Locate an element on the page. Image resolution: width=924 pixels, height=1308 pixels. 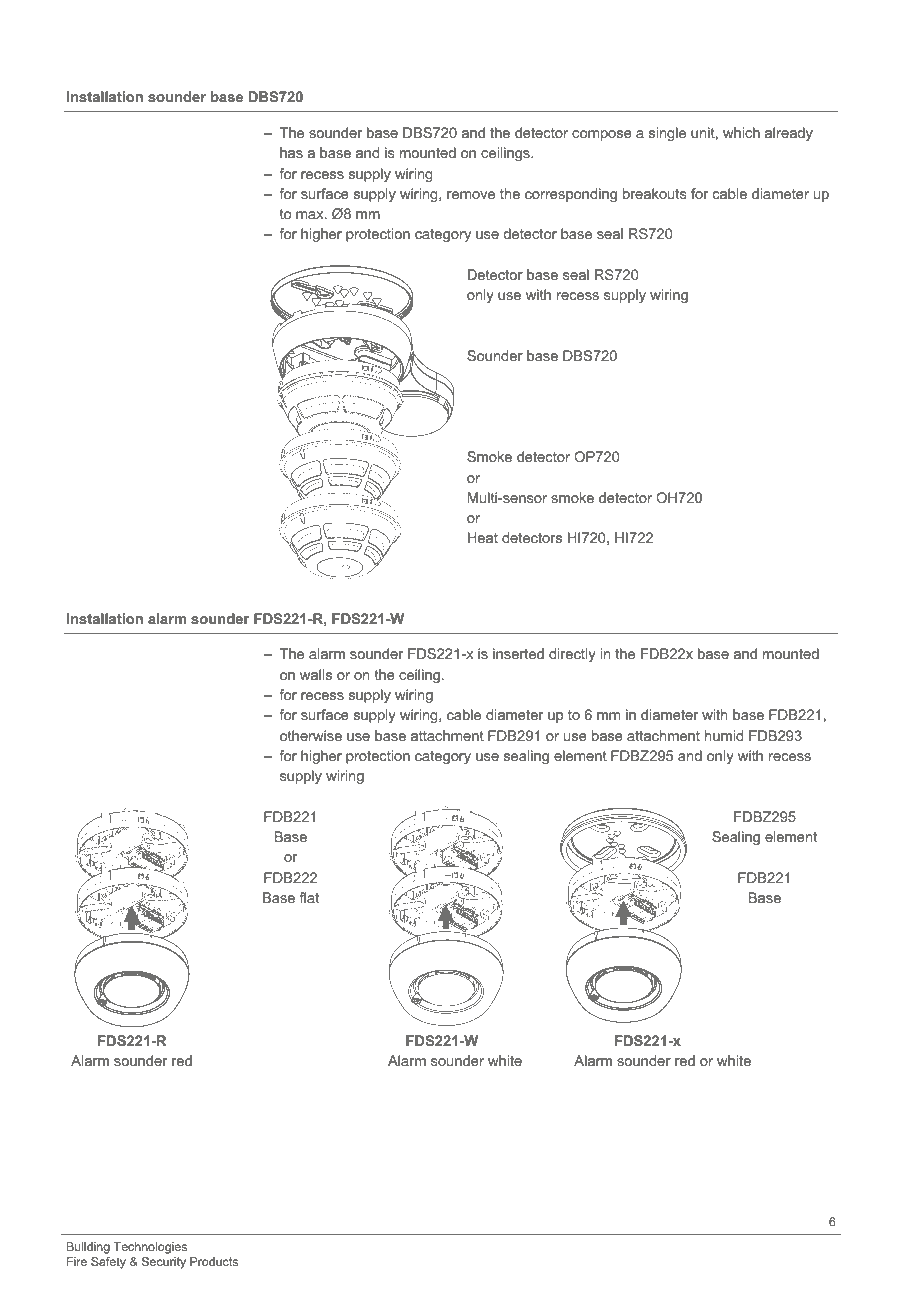
Technologies is located at coordinates (150, 1248).
